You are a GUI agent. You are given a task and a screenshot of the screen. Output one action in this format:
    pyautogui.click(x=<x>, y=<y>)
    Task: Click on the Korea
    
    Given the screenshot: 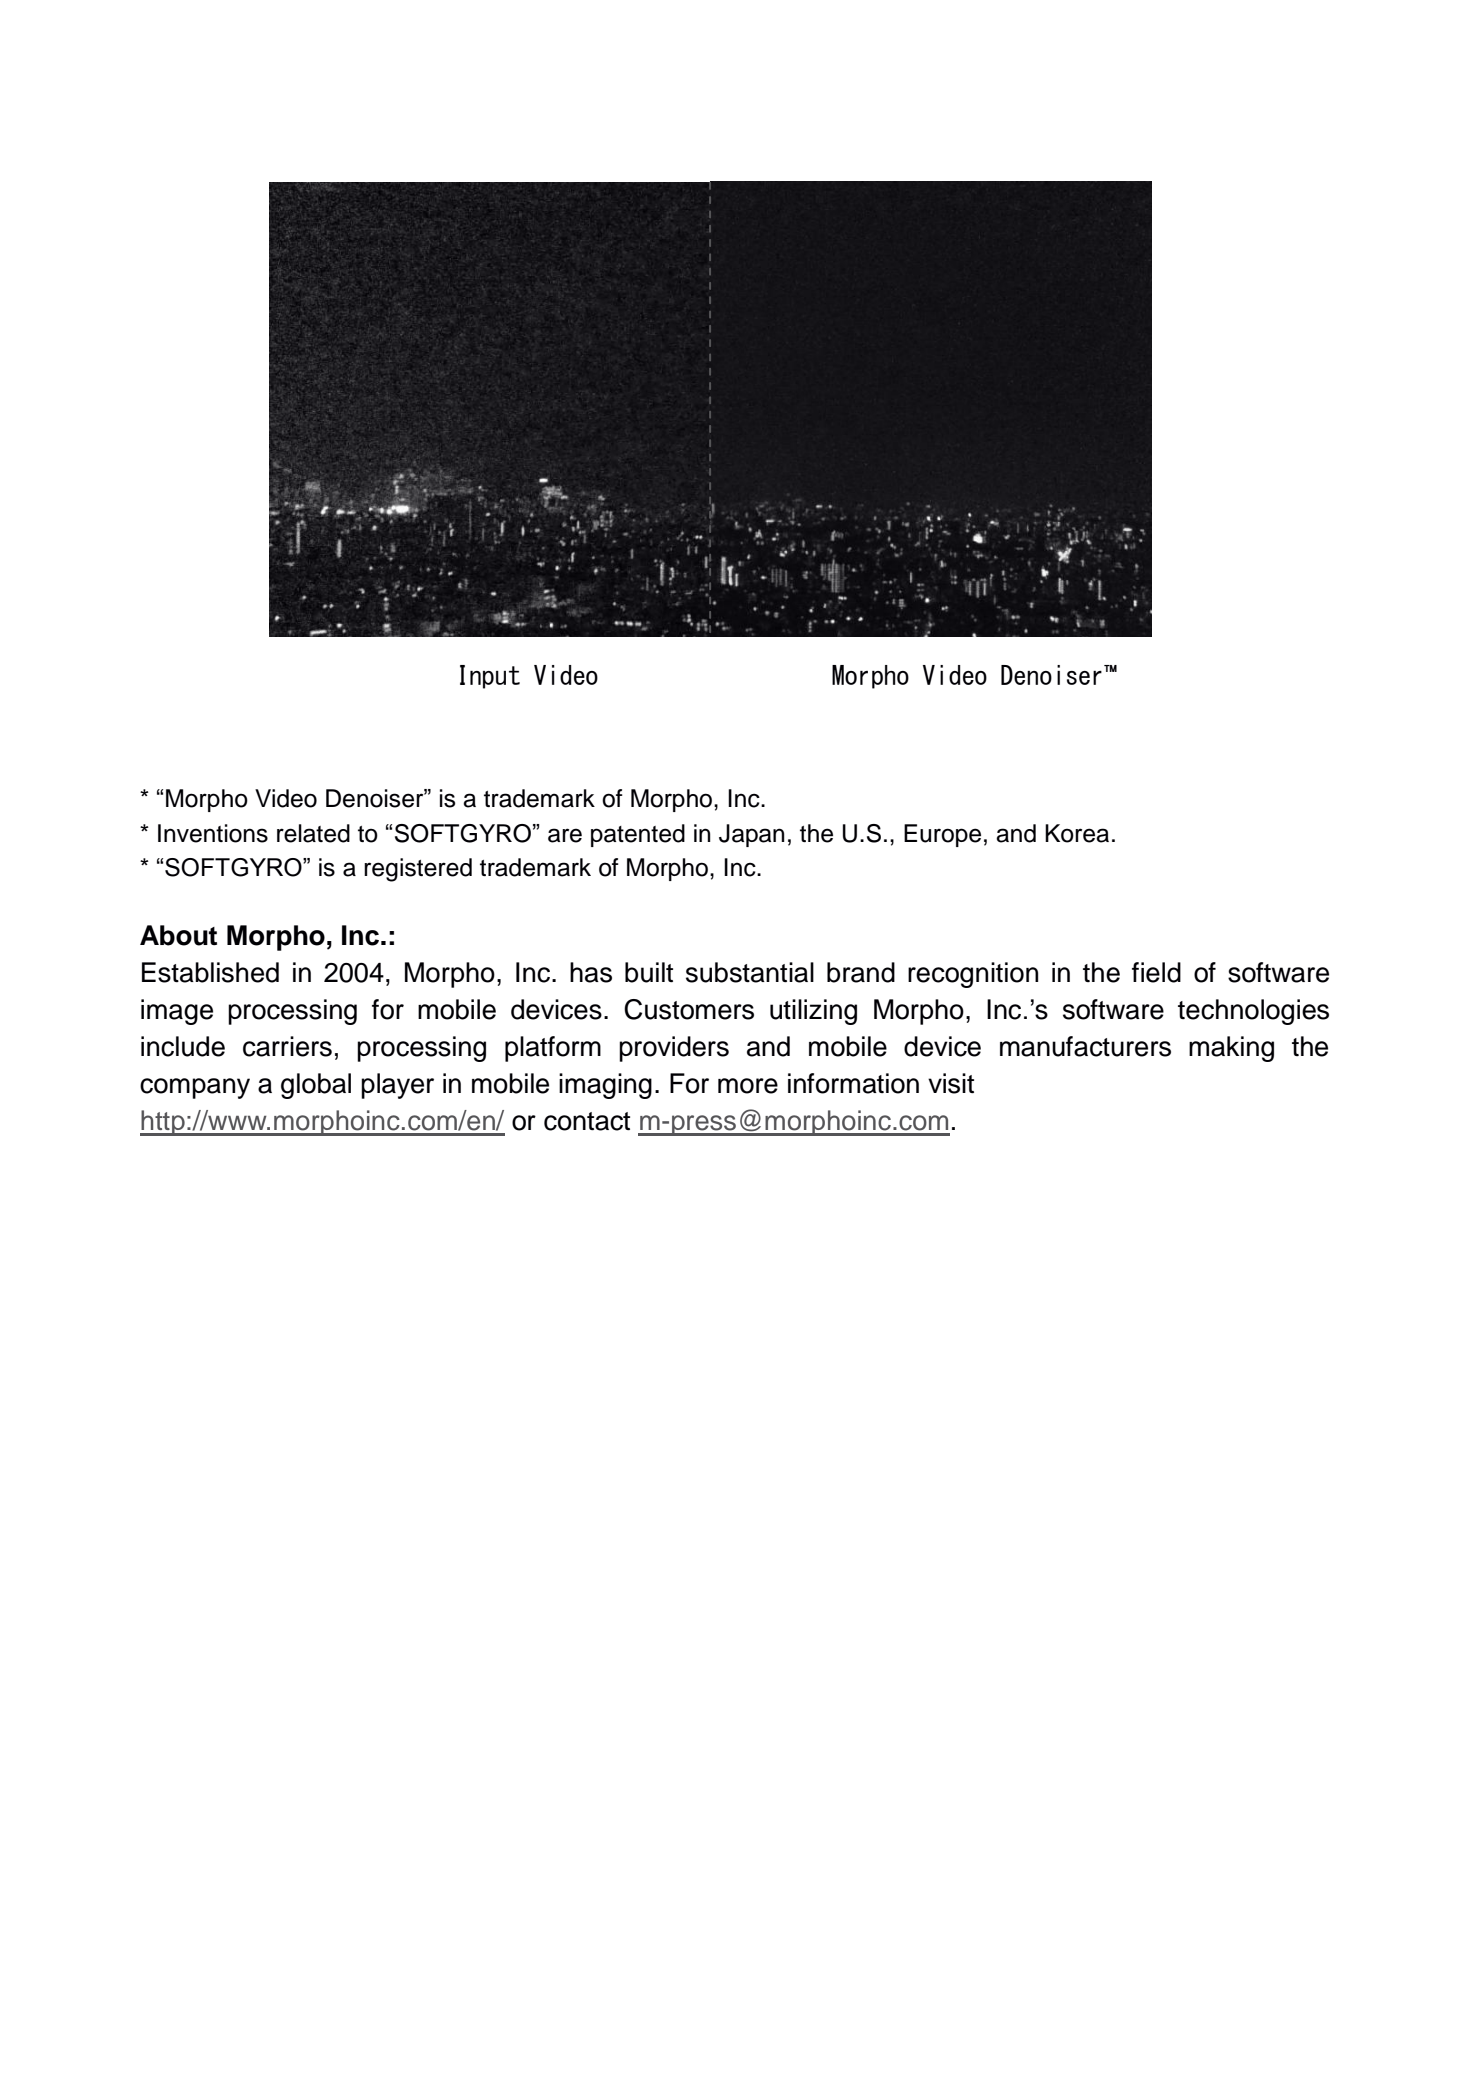 What is the action you would take?
    pyautogui.click(x=1077, y=833)
